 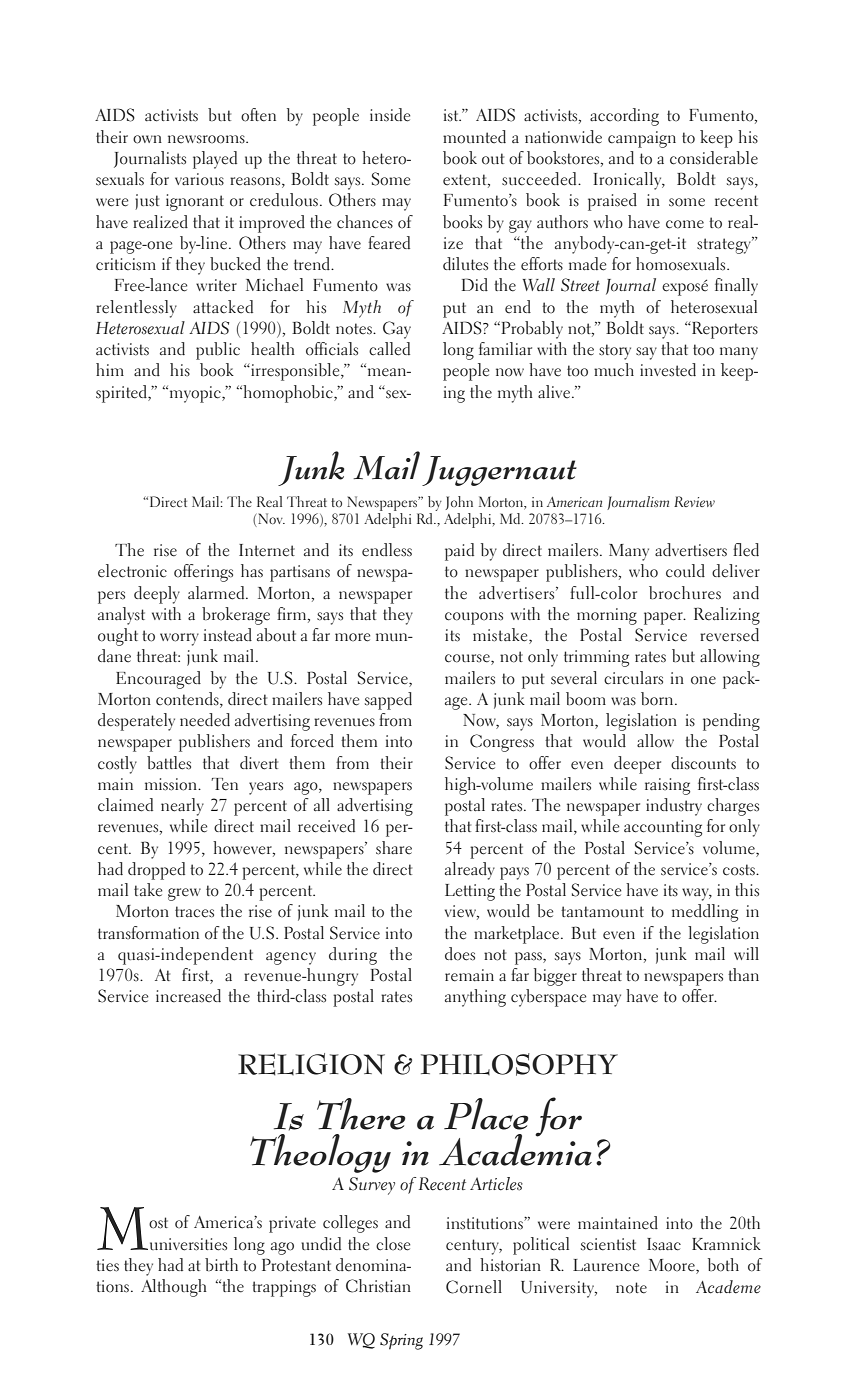 What do you see at coordinates (221, 1264) in the screenshot?
I see `birth` at bounding box center [221, 1264].
